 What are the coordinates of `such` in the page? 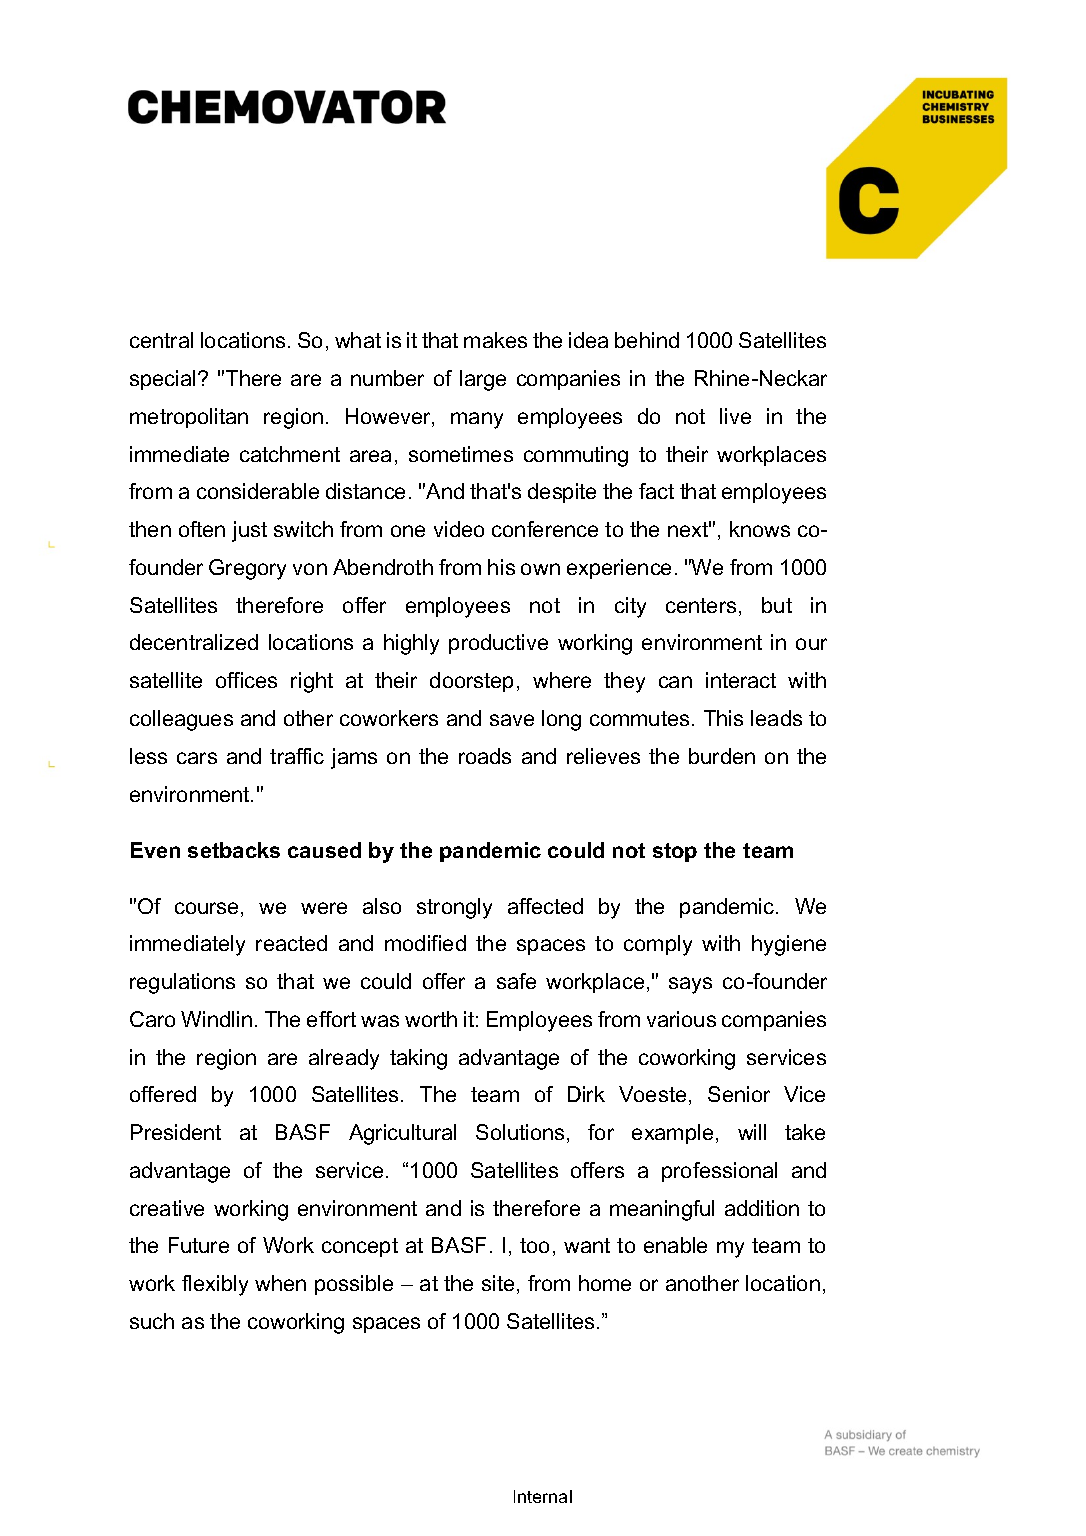 It's located at (152, 1321).
